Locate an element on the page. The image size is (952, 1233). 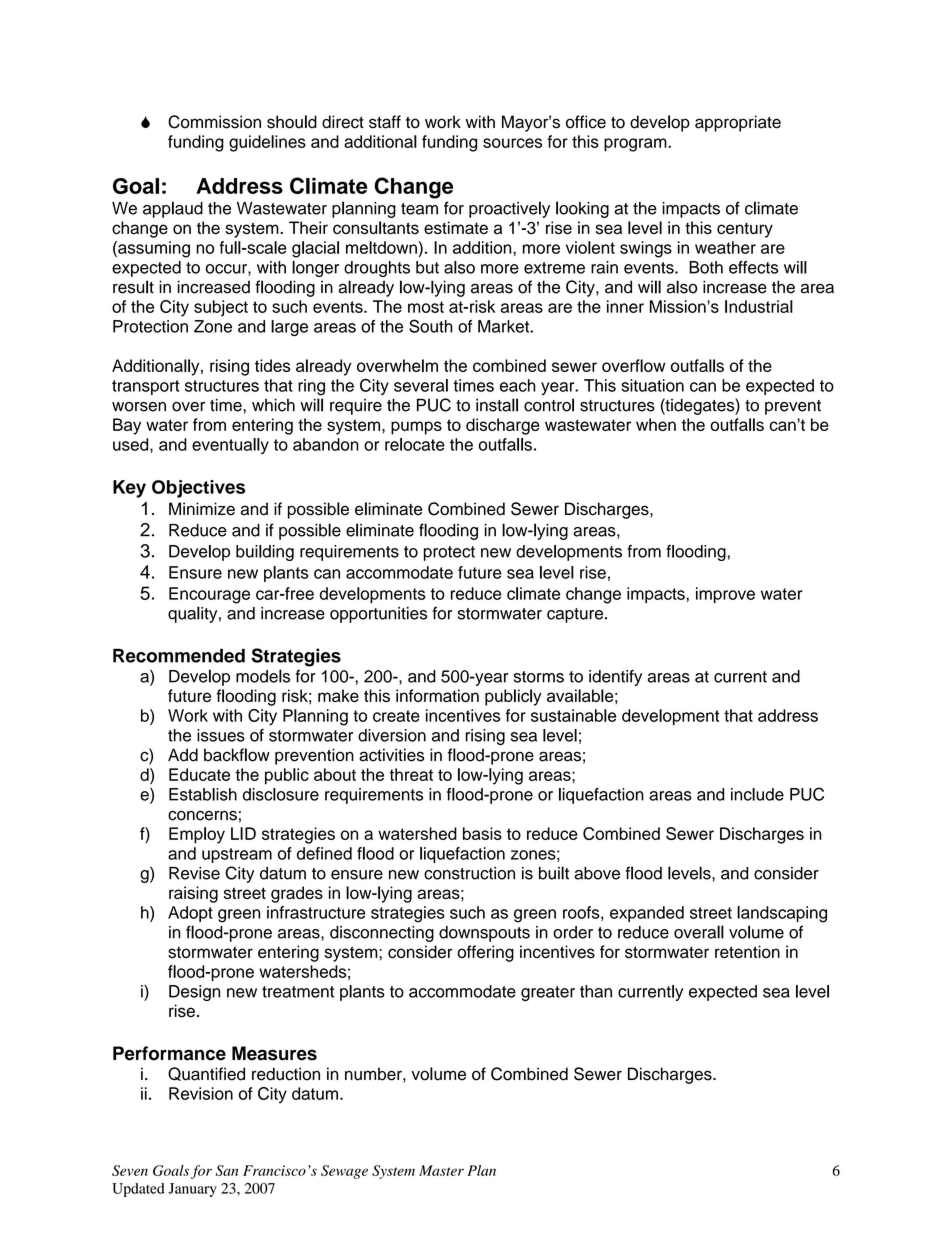
concerns is located at coordinates (202, 815).
